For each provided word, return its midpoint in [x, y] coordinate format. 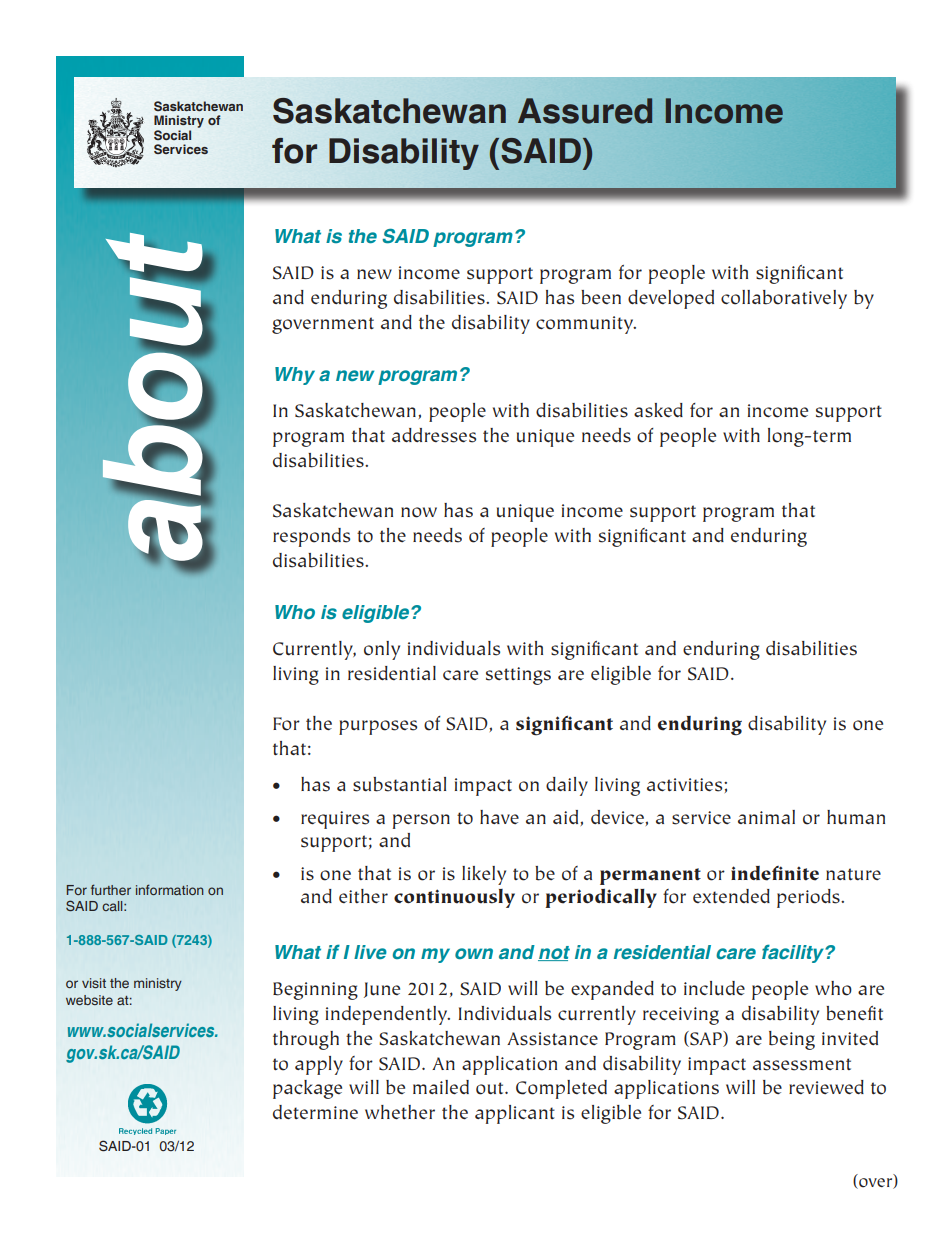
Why [295, 376]
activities [686, 785]
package [307, 1089]
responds [311, 537]
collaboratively [784, 299]
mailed [441, 1087]
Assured [585, 111]
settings [518, 676]
